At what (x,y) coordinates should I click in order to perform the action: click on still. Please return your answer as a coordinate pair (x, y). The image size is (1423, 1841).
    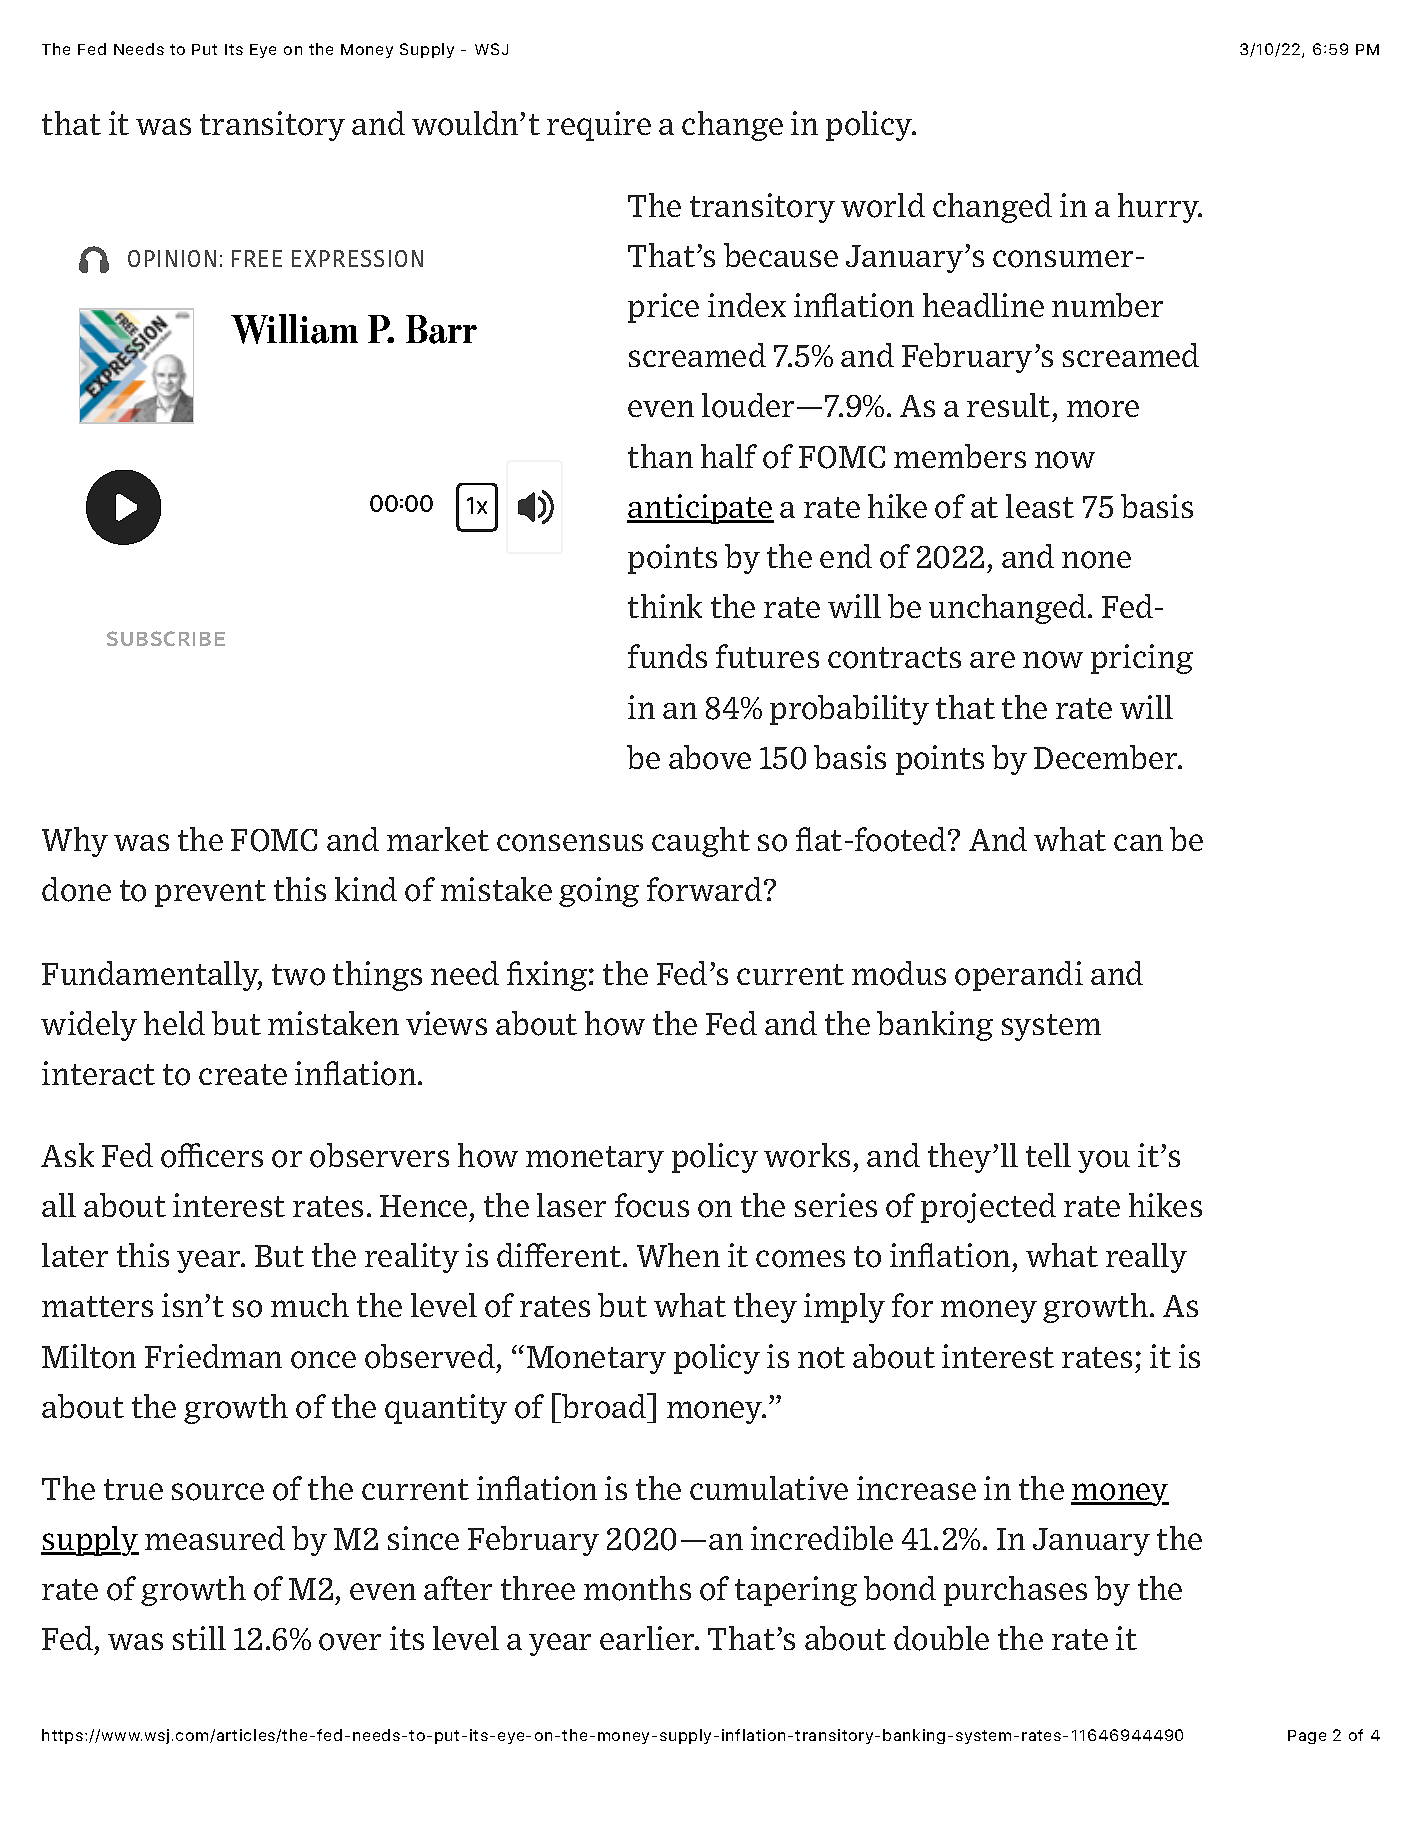
    Looking at the image, I should click on (199, 1638).
